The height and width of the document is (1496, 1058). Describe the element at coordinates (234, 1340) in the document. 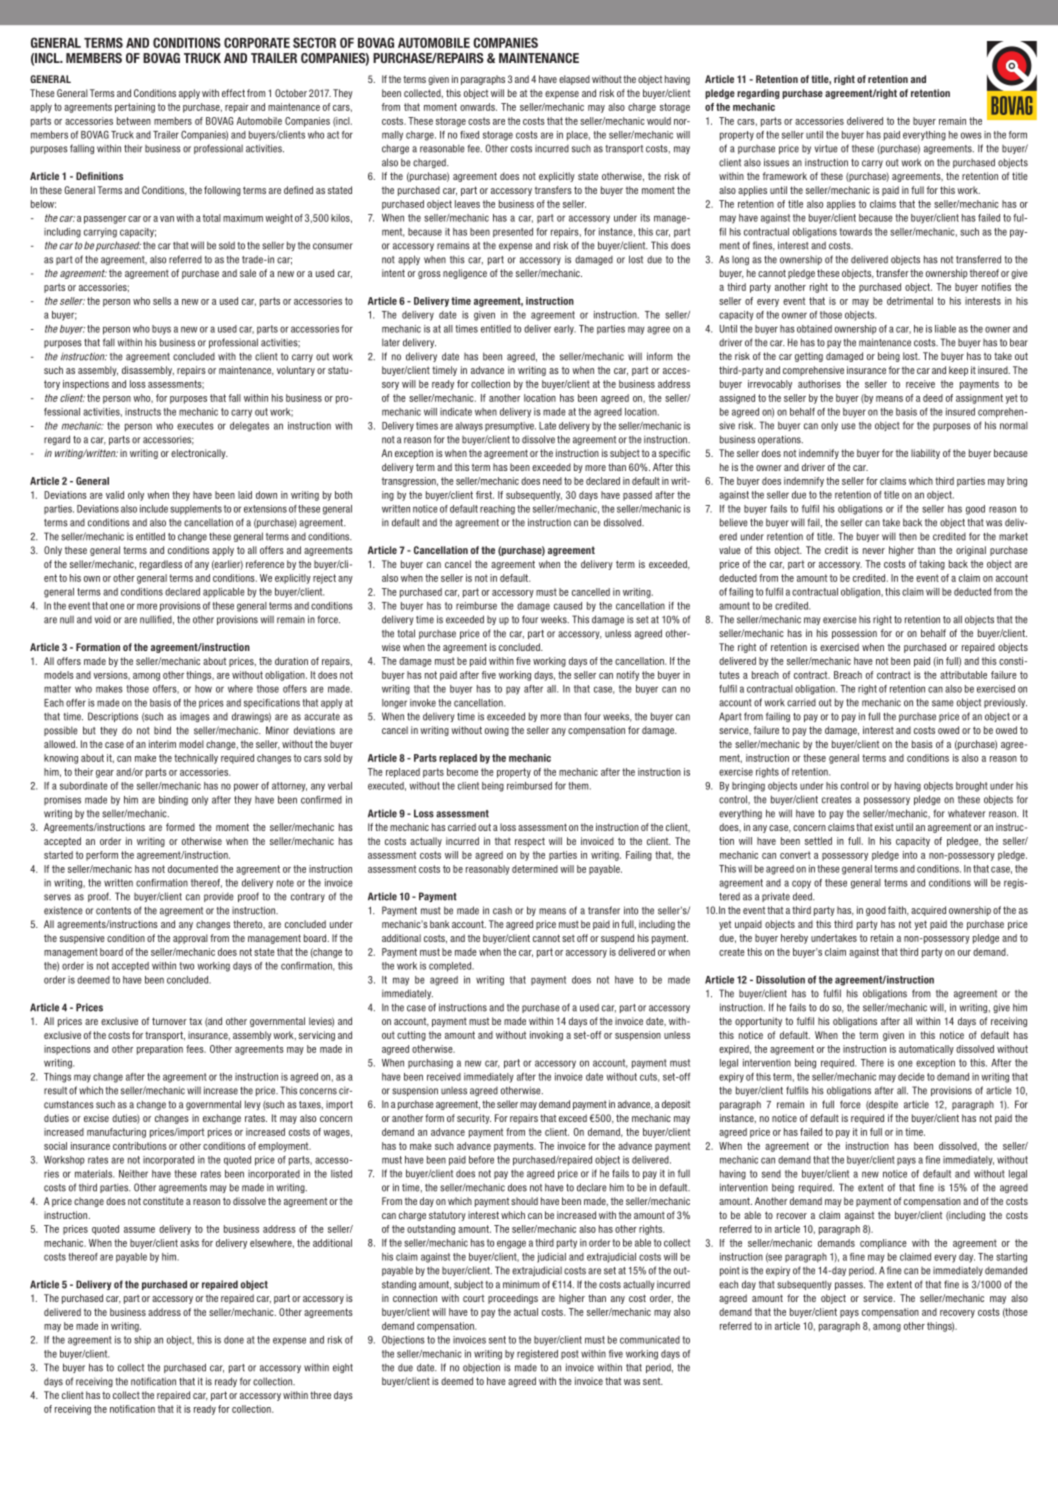

I see `done` at that location.
